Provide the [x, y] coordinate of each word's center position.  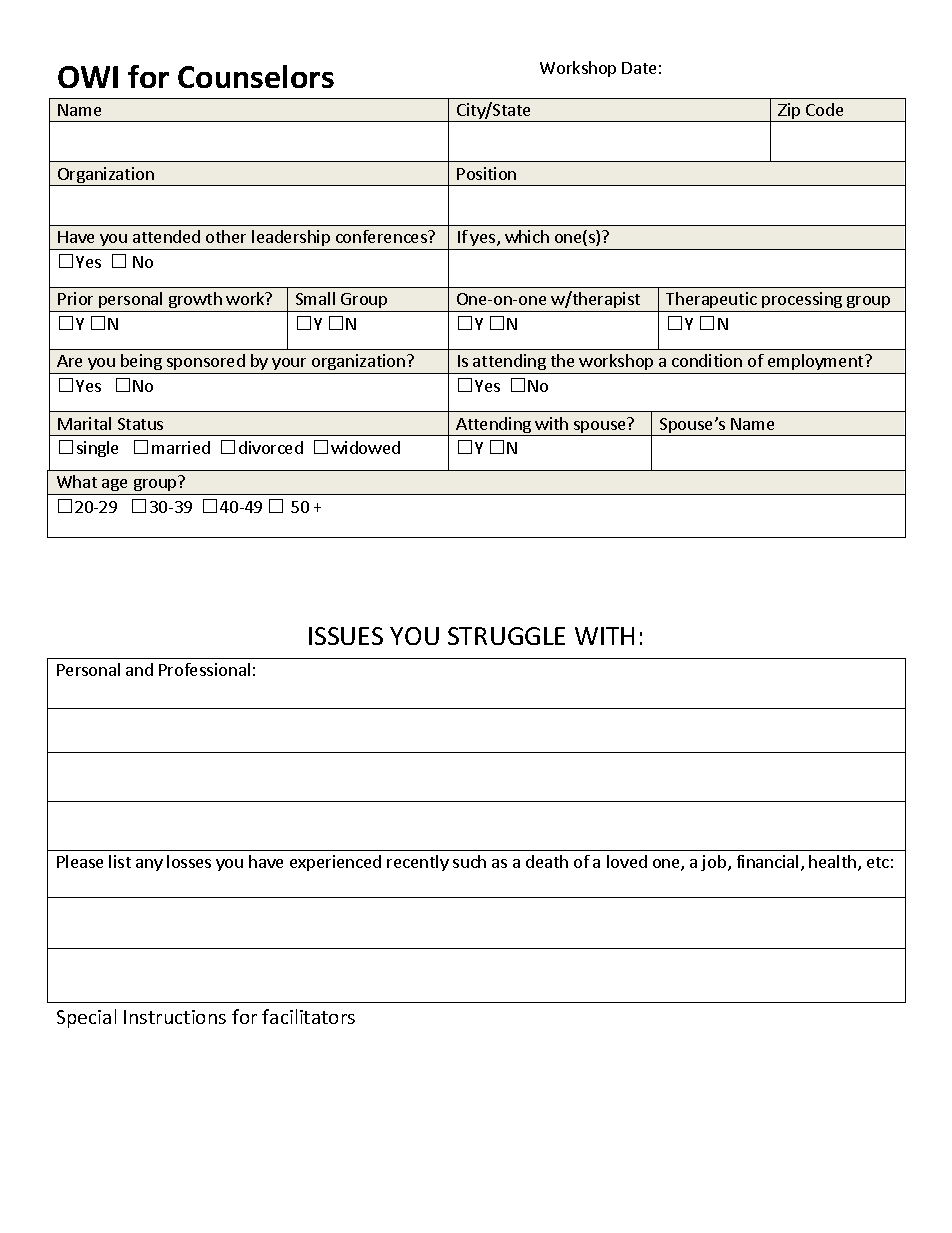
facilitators [308, 1016]
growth [195, 302]
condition [707, 360]
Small [315, 298]
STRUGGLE [506, 636]
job [715, 863]
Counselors [256, 76]
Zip [790, 112]
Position [486, 173]
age [115, 487]
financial [767, 861]
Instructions [175, 1017]
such [469, 861]
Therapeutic [711, 302]
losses [189, 861]
